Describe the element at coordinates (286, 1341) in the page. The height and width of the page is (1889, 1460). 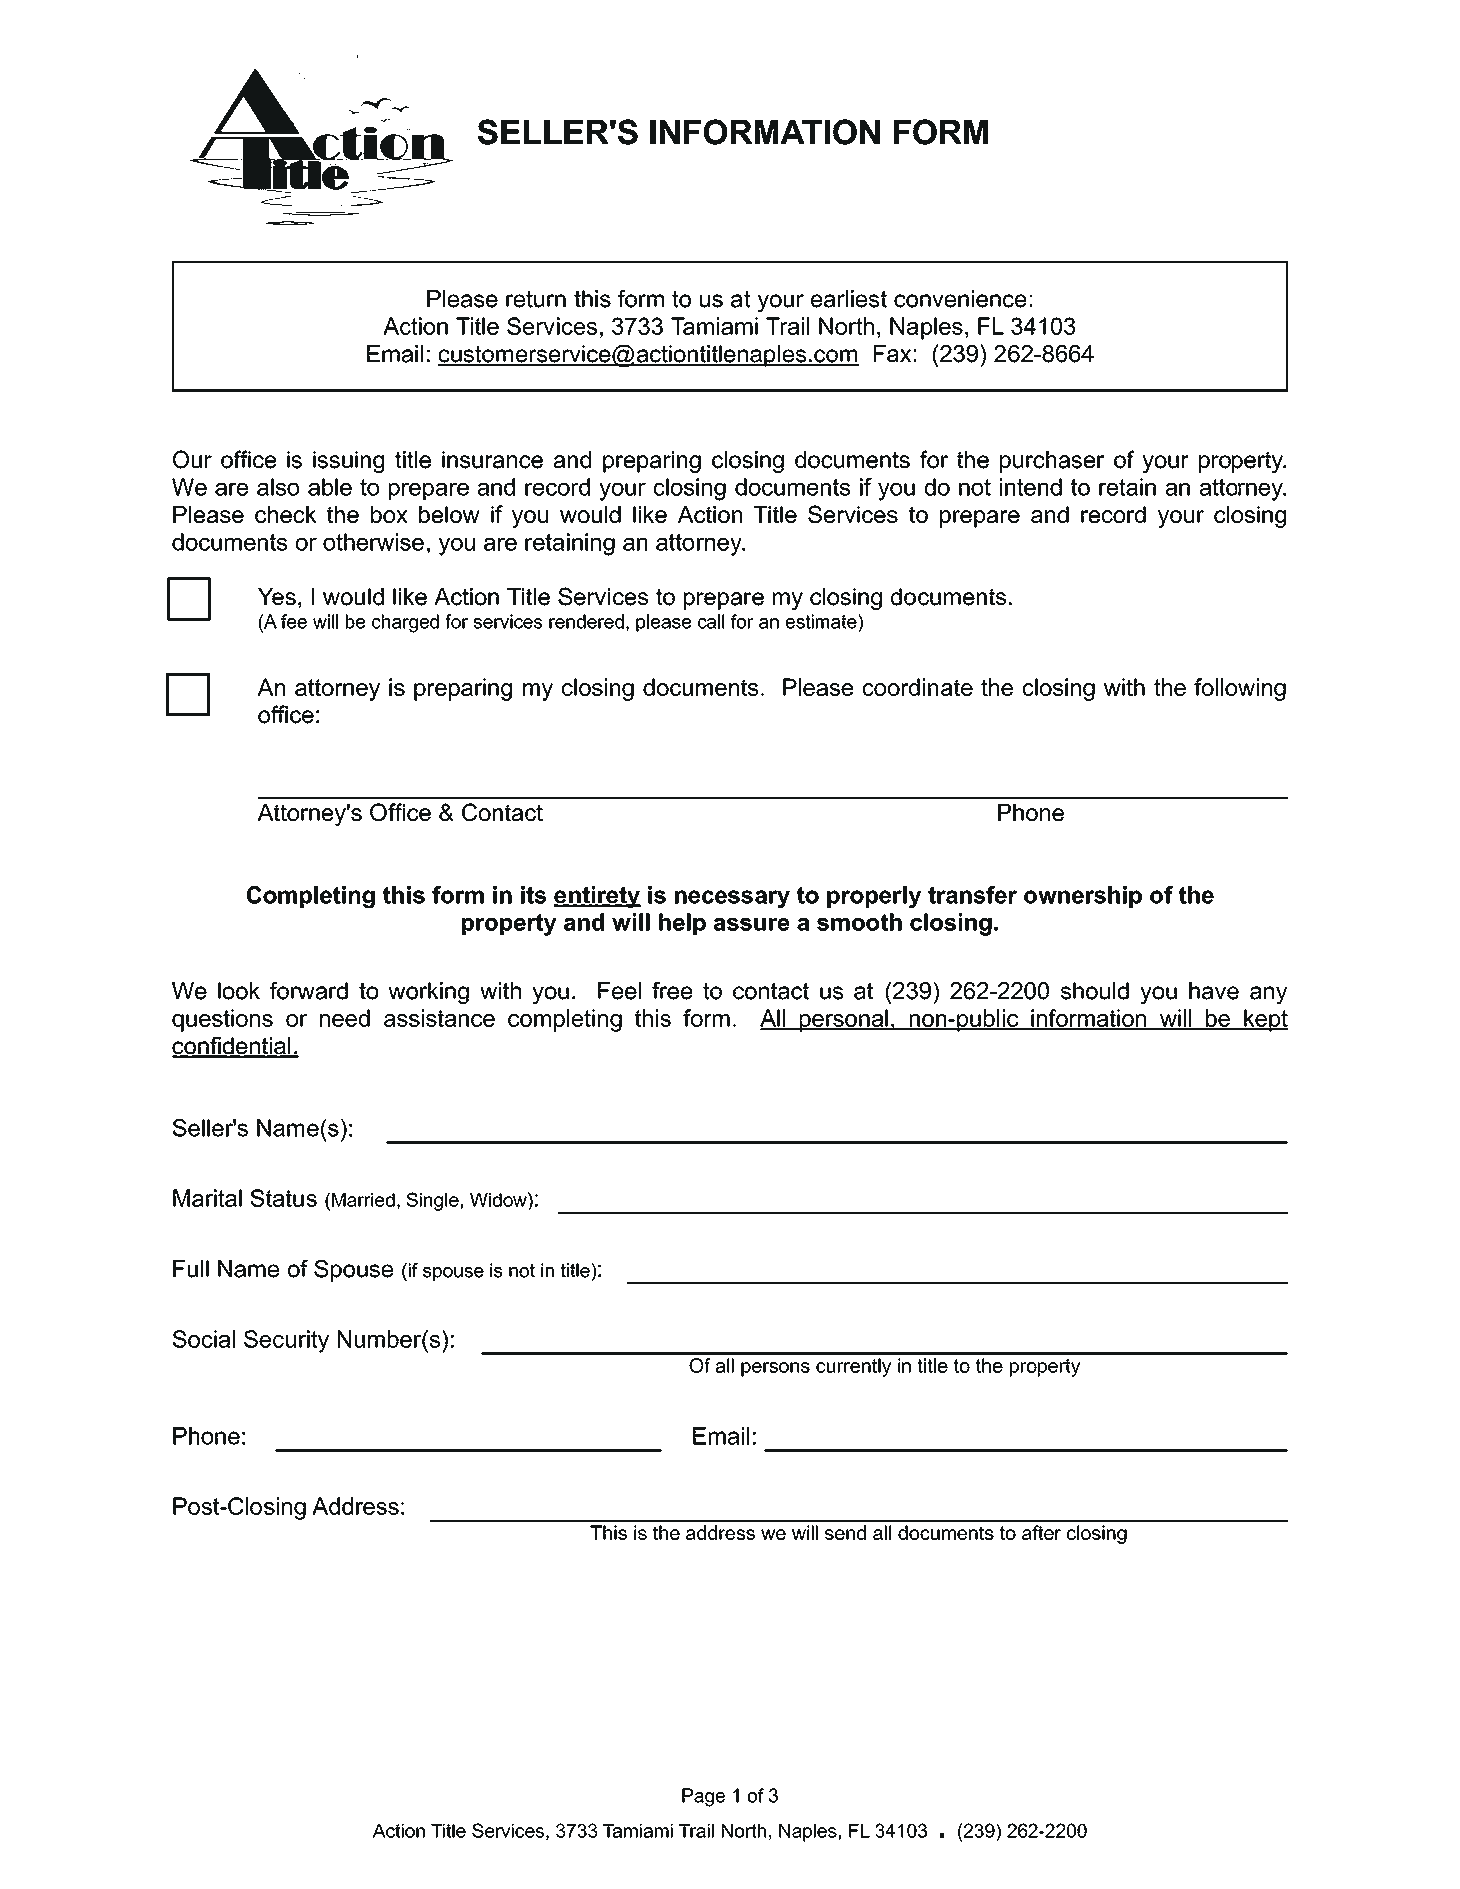
I see `Security` at that location.
